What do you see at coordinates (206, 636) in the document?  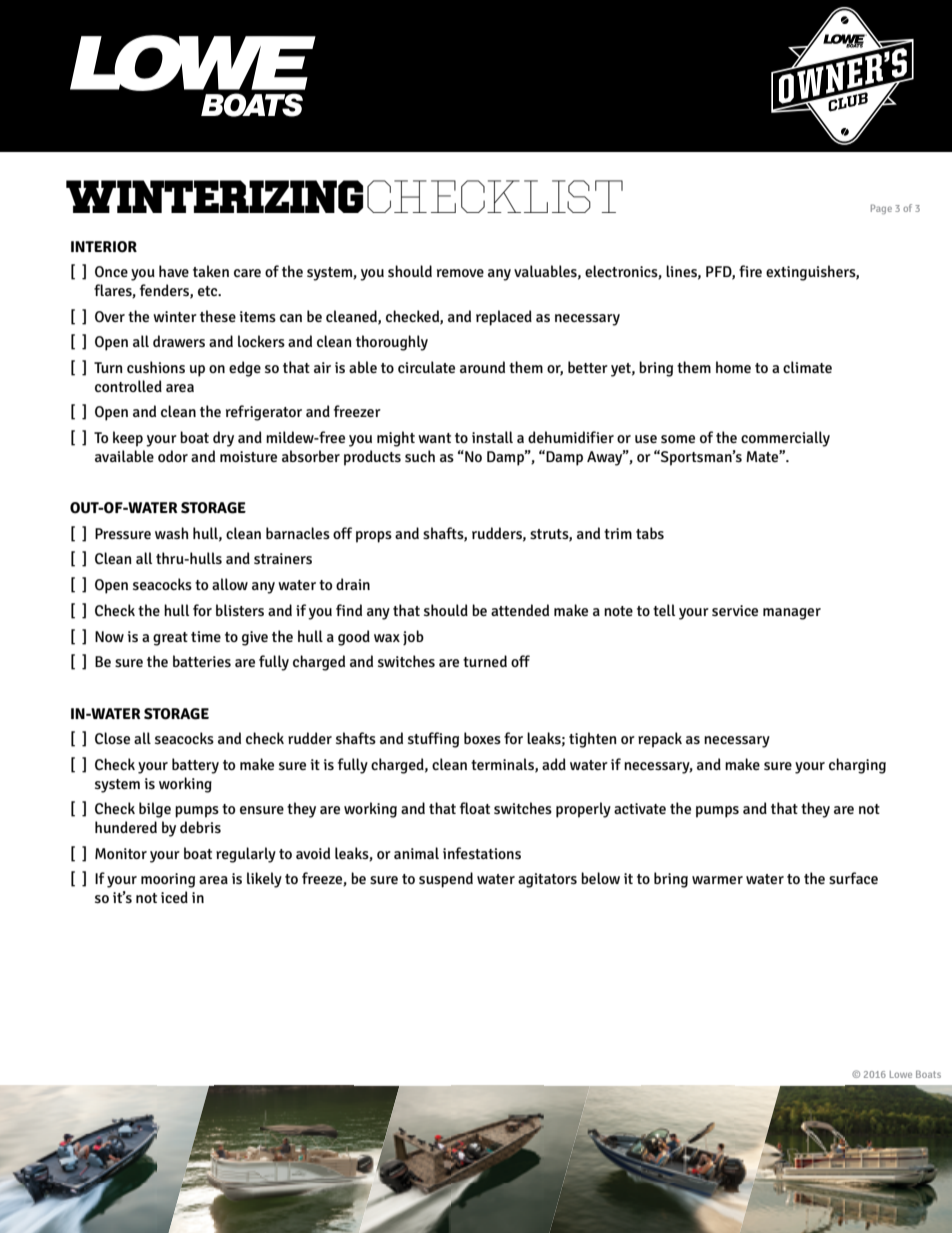 I see `time` at bounding box center [206, 636].
